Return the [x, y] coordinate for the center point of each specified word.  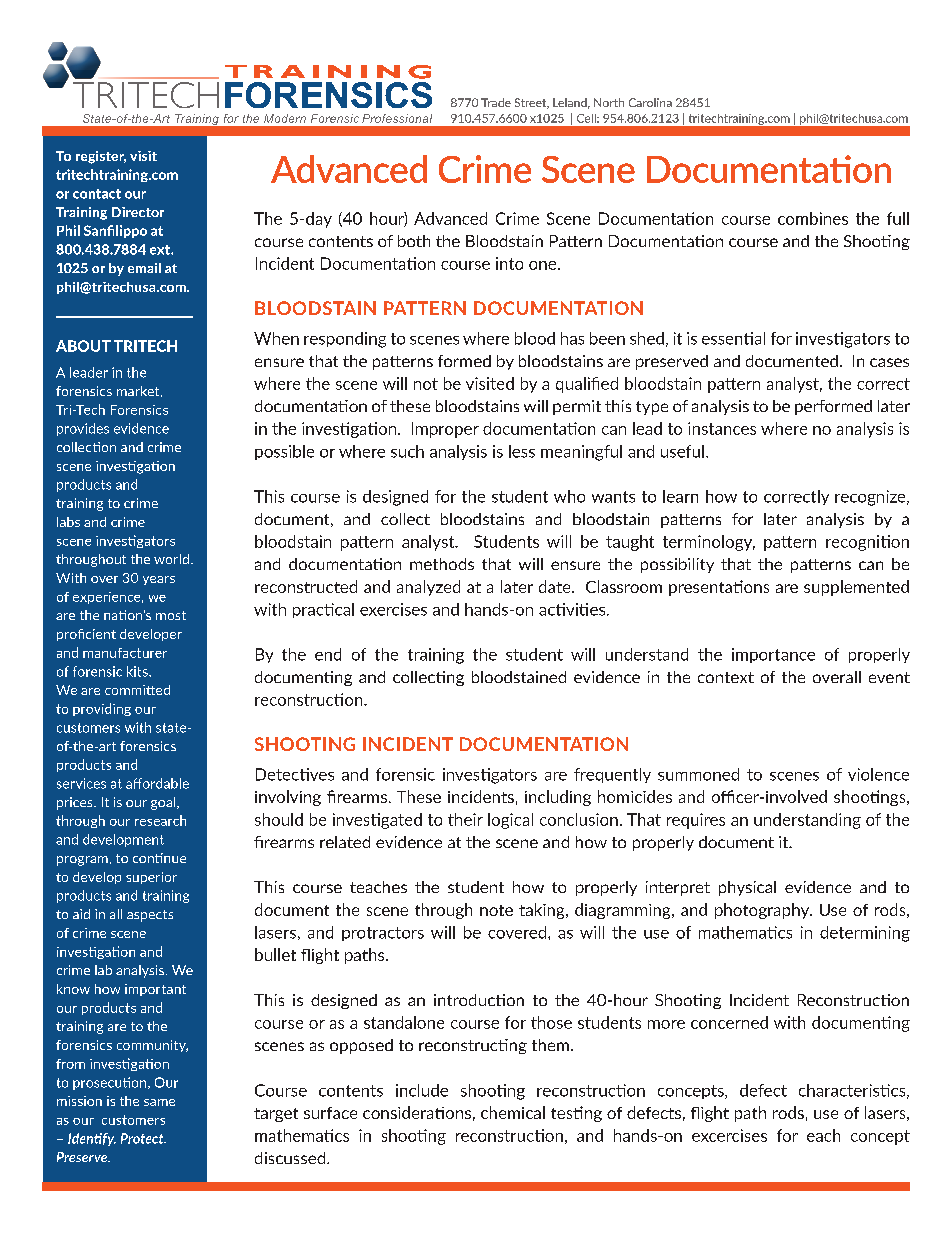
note [496, 910]
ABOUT [83, 346]
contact [97, 194]
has [572, 338]
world [171, 559]
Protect [143, 1138]
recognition [867, 543]
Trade [496, 102]
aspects [150, 916]
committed [137, 690]
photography [763, 911]
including [558, 798]
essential [733, 338]
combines [813, 218]
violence [878, 774]
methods [442, 564]
